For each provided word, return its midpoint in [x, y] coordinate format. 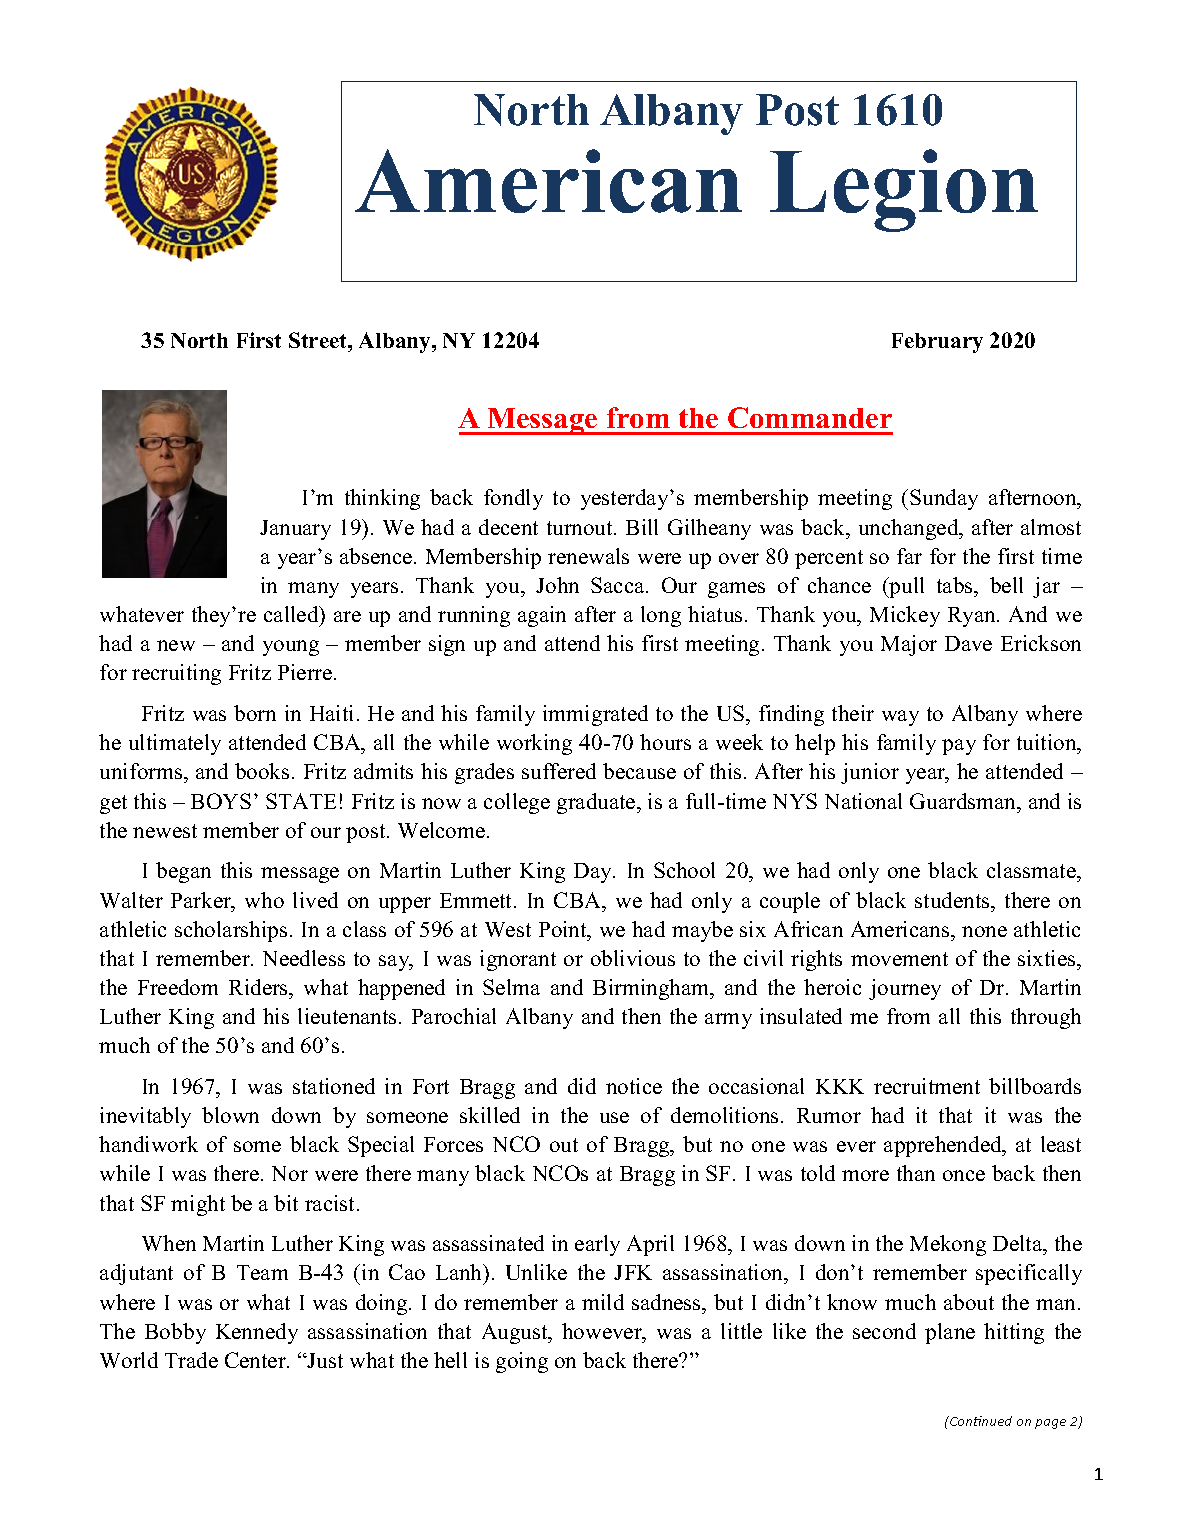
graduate [597, 803]
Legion [904, 190]
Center [256, 1360]
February [937, 343]
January [295, 530]
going [522, 1362]
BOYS [221, 801]
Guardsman [964, 801]
